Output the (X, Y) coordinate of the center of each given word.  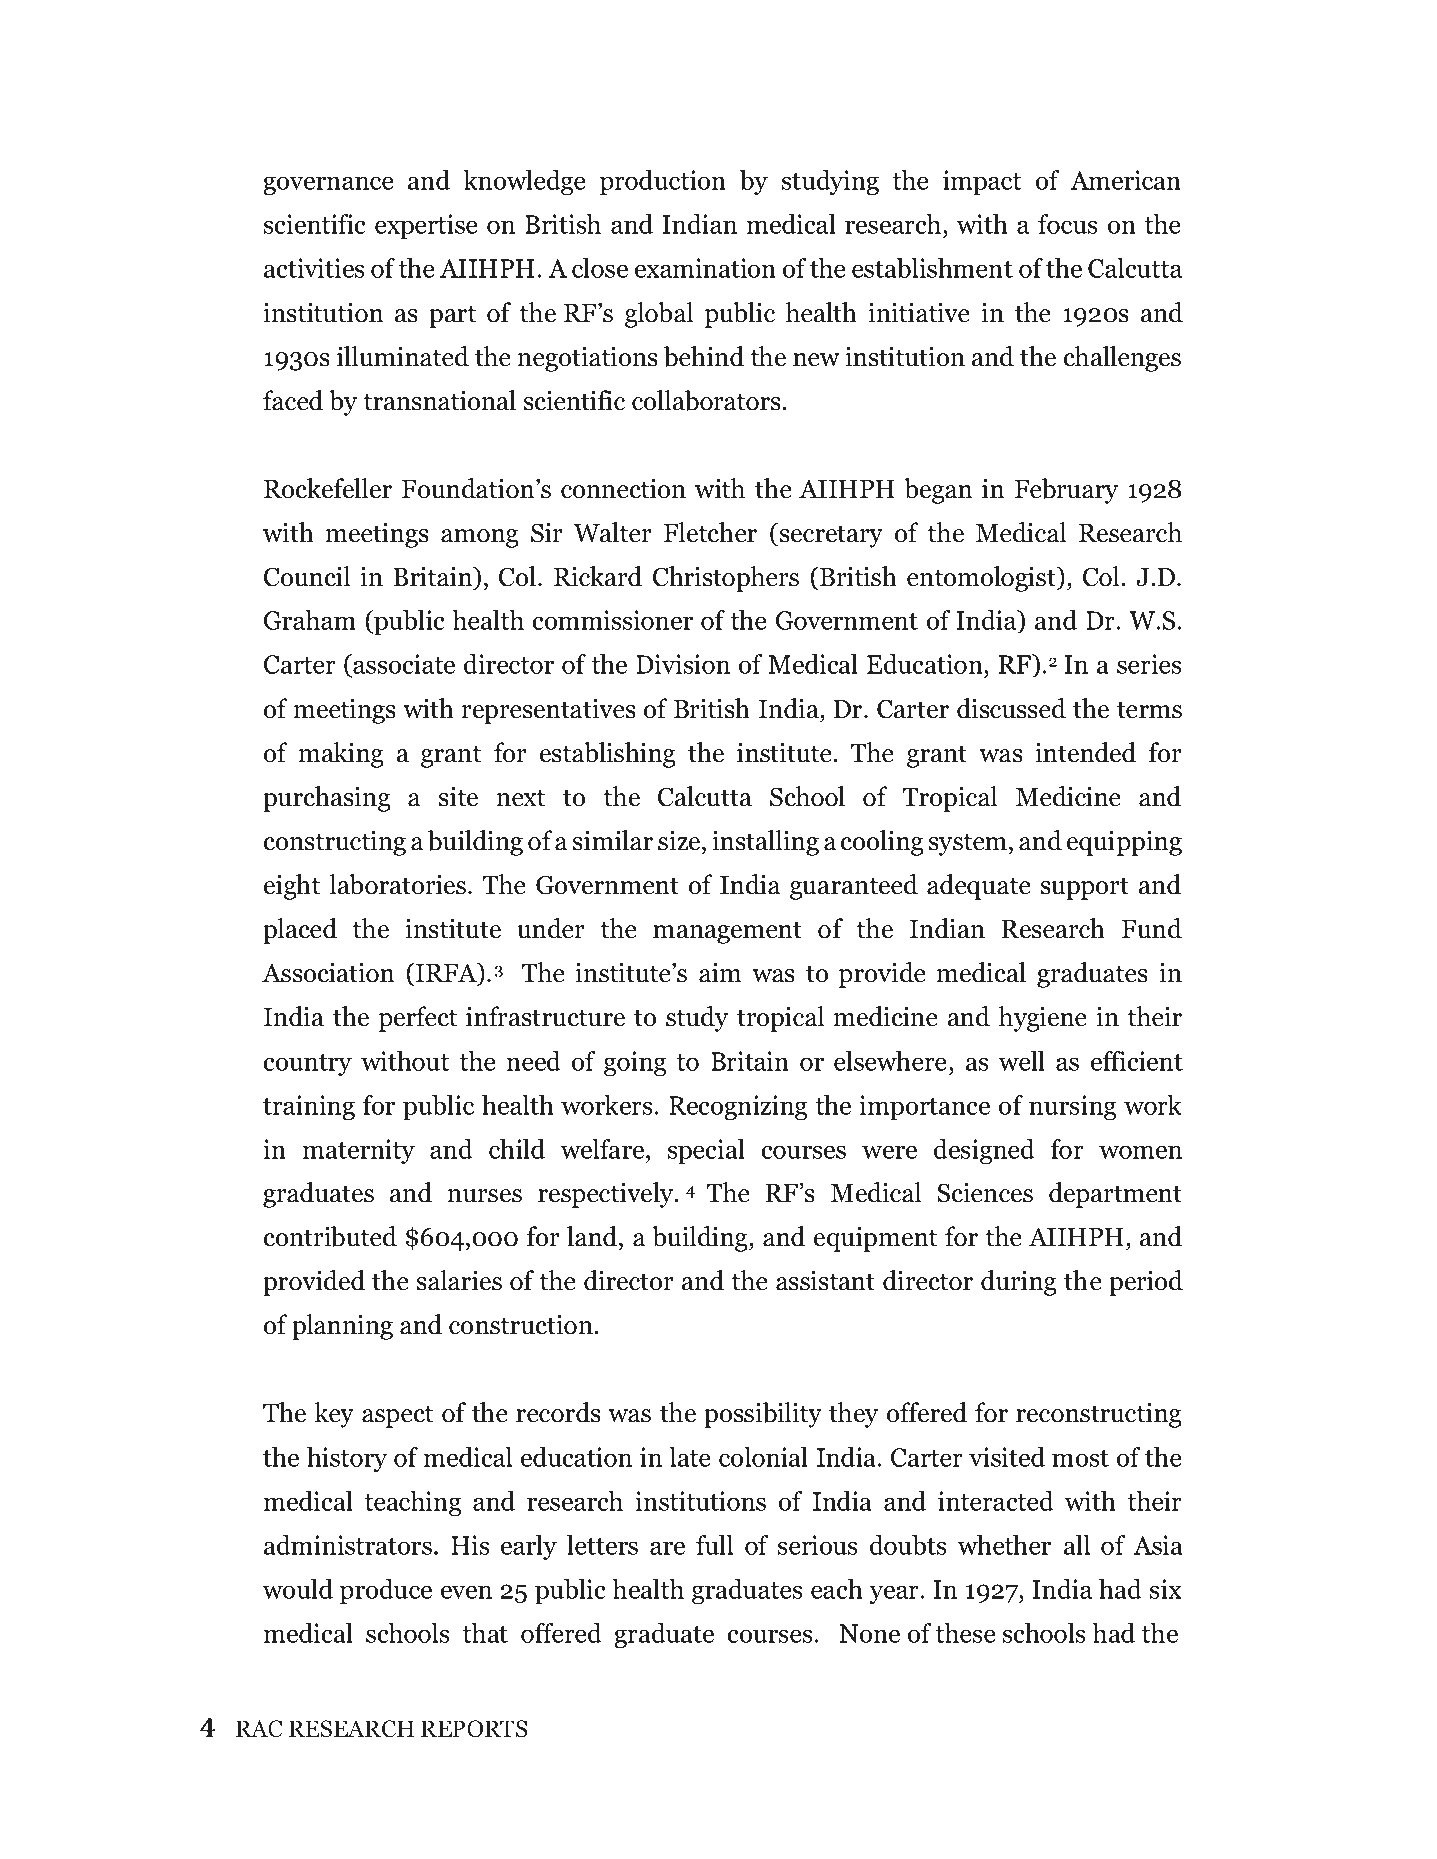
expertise (426, 226)
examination (705, 268)
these (965, 1633)
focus (1067, 224)
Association (328, 973)
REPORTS (474, 1729)
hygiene (1042, 1019)
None (869, 1633)
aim (720, 973)
